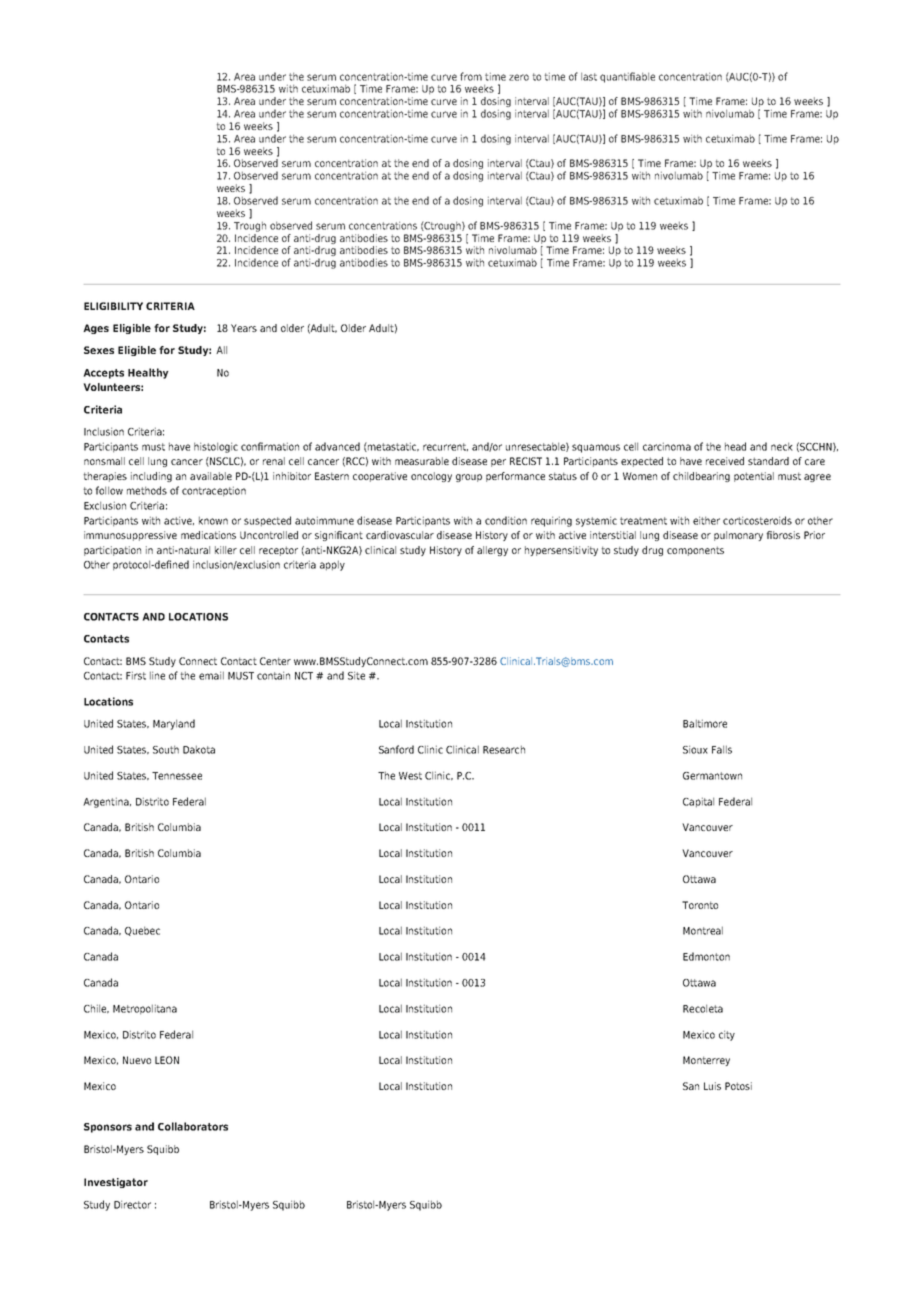 The height and width of the screenshot is (1308, 924). I want to click on last, so click(589, 77).
